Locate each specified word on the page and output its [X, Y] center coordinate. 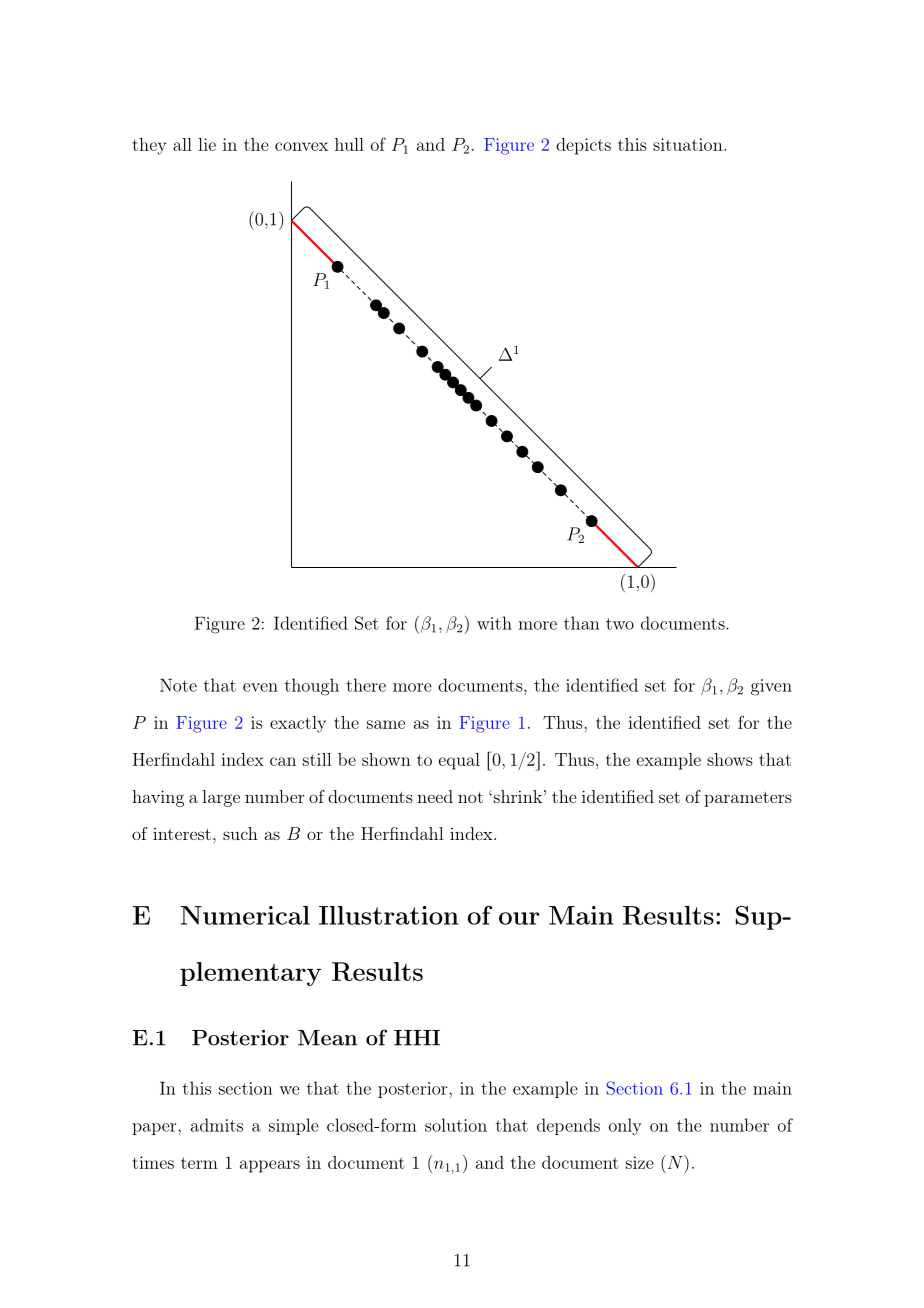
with [494, 623]
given [771, 687]
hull [349, 144]
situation [688, 144]
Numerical [245, 915]
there [366, 685]
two [620, 624]
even [260, 687]
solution [456, 1125]
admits [217, 1125]
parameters [748, 799]
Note [178, 685]
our [519, 918]
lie [207, 144]
